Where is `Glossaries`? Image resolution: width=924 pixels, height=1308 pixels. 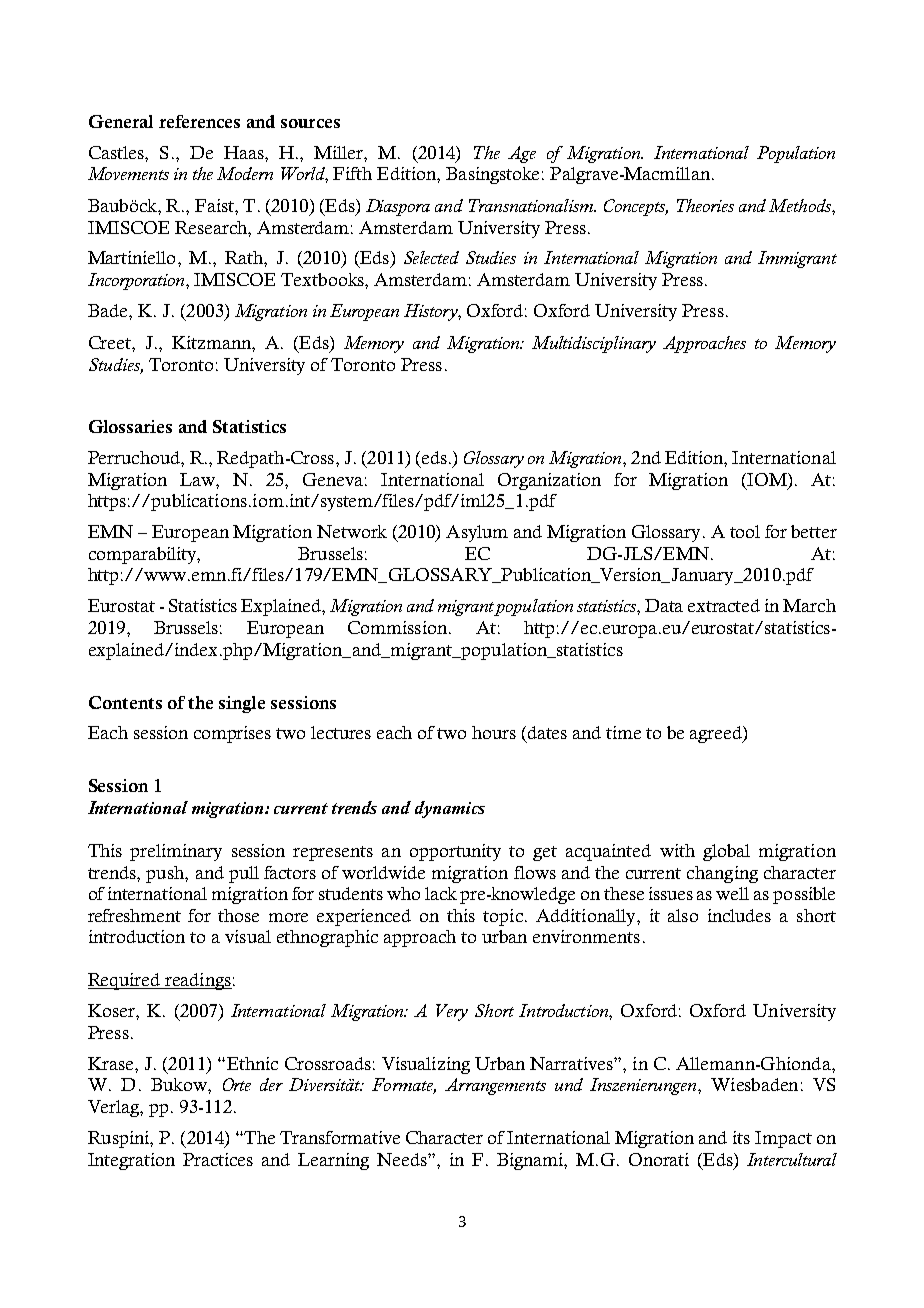
Glossaries is located at coordinates (130, 426).
